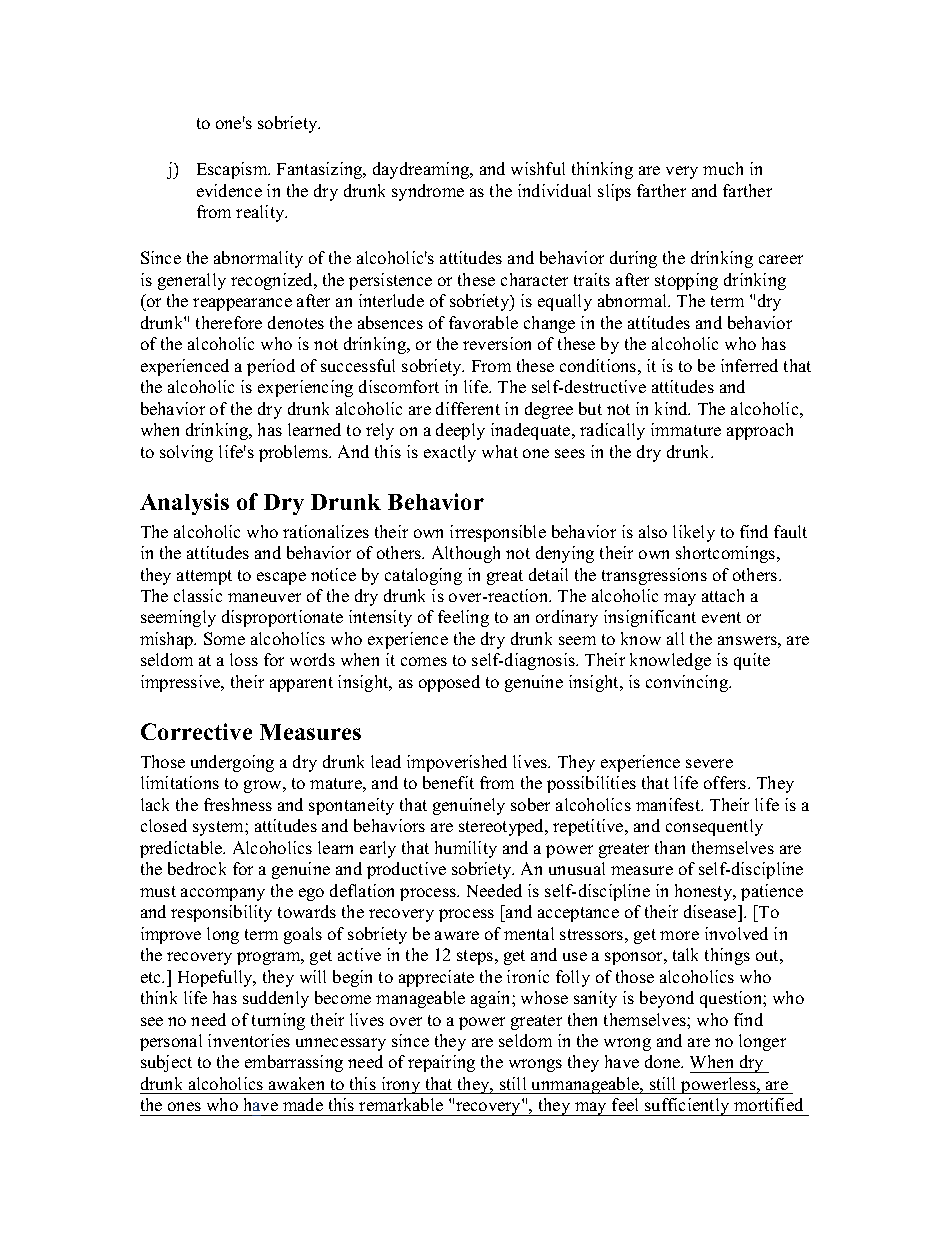  I want to click on inventories, so click(249, 1040).
